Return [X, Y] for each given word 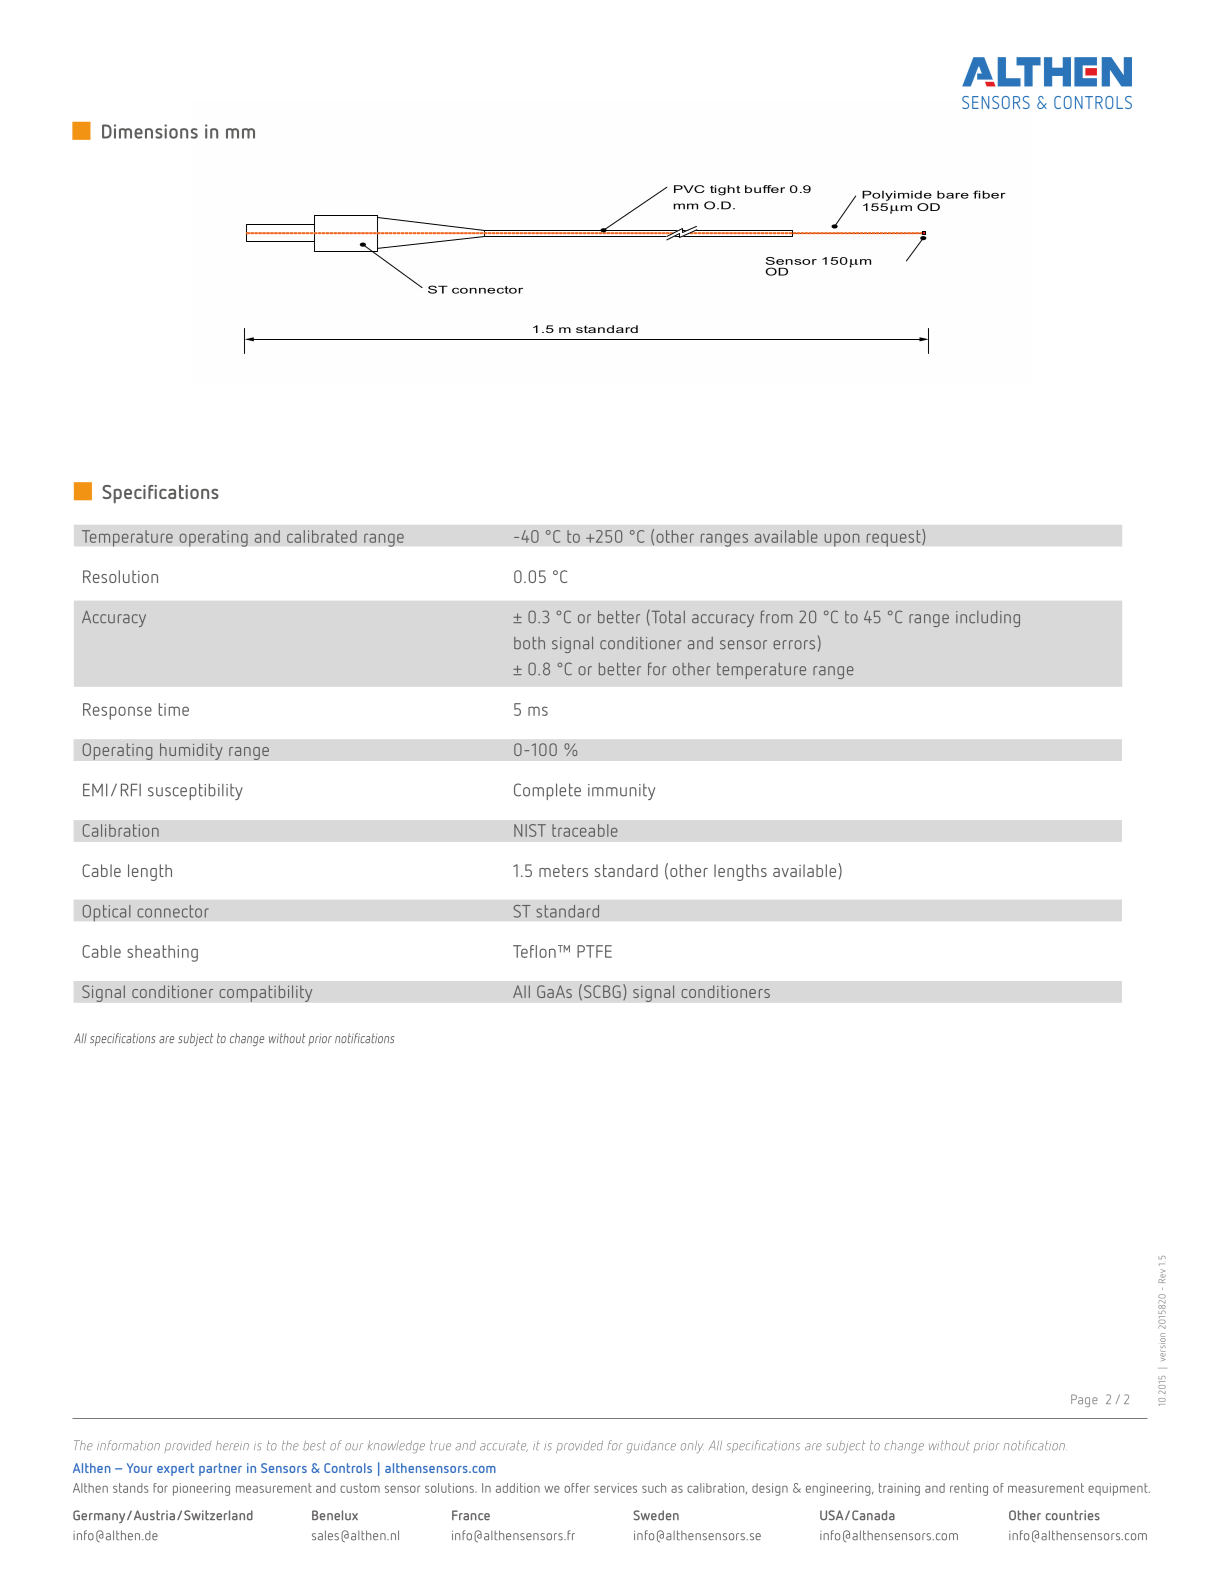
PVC [689, 189]
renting [969, 1489]
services [615, 1488]
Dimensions [150, 131]
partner [220, 1469]
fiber [989, 194]
